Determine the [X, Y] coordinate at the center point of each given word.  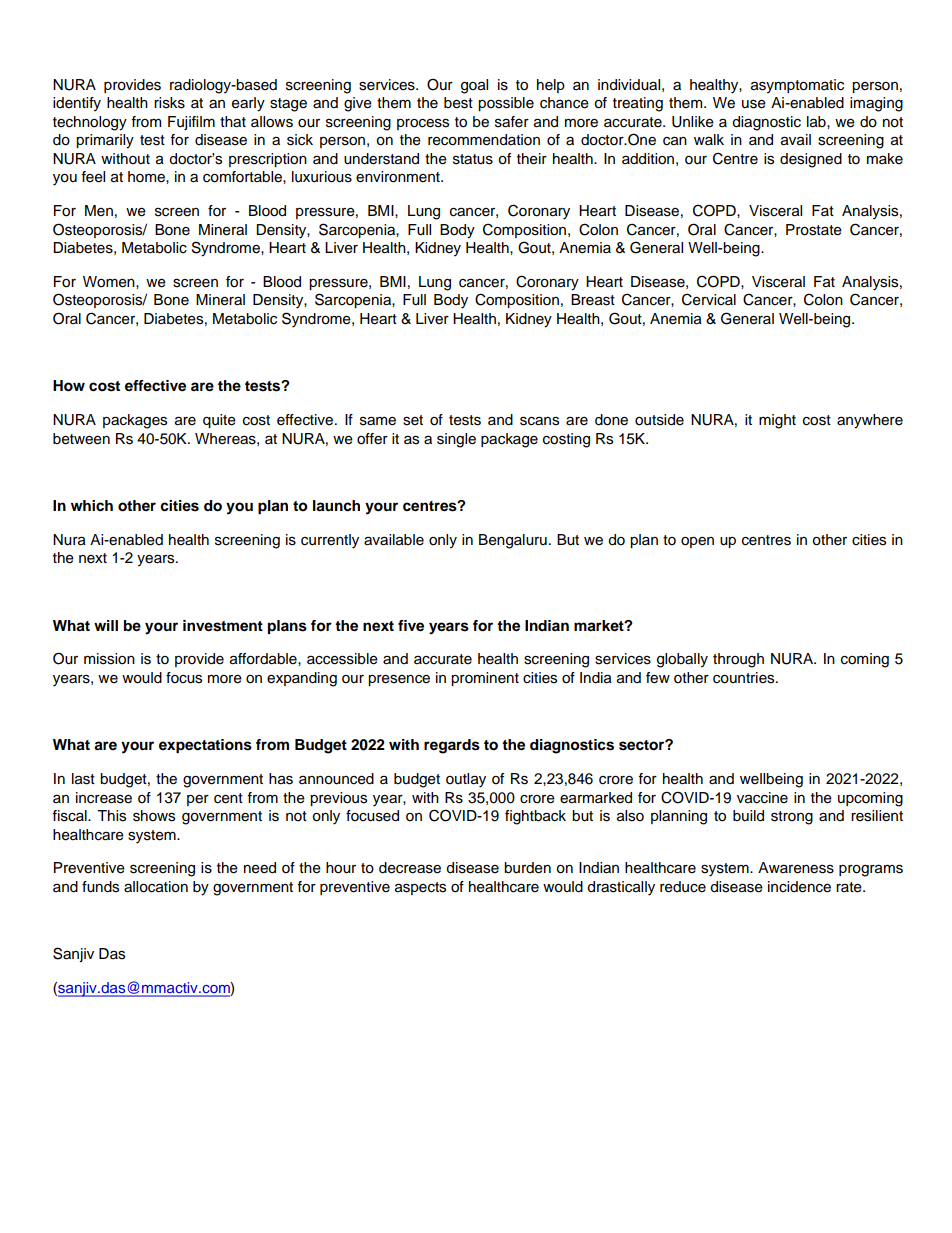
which [92, 506]
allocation [156, 887]
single [456, 440]
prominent [485, 679]
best [458, 103]
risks [169, 103]
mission [109, 659]
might [777, 421]
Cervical [709, 299]
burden [527, 868]
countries [745, 678]
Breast [593, 300]
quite [219, 421]
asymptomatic [797, 86]
